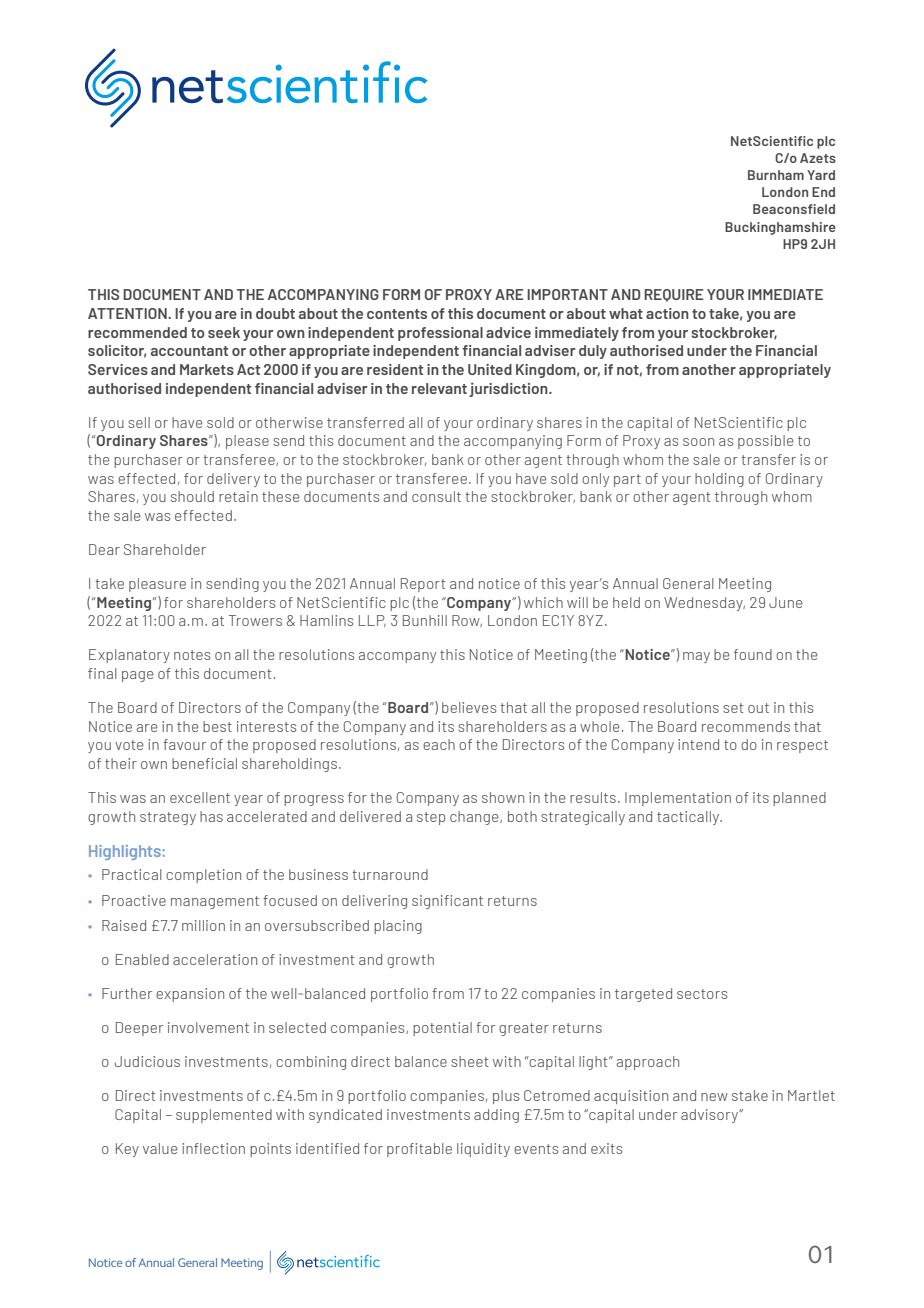 This screenshot has width=924, height=1308. What do you see at coordinates (423, 585) in the screenshot?
I see `Report` at bounding box center [423, 585].
